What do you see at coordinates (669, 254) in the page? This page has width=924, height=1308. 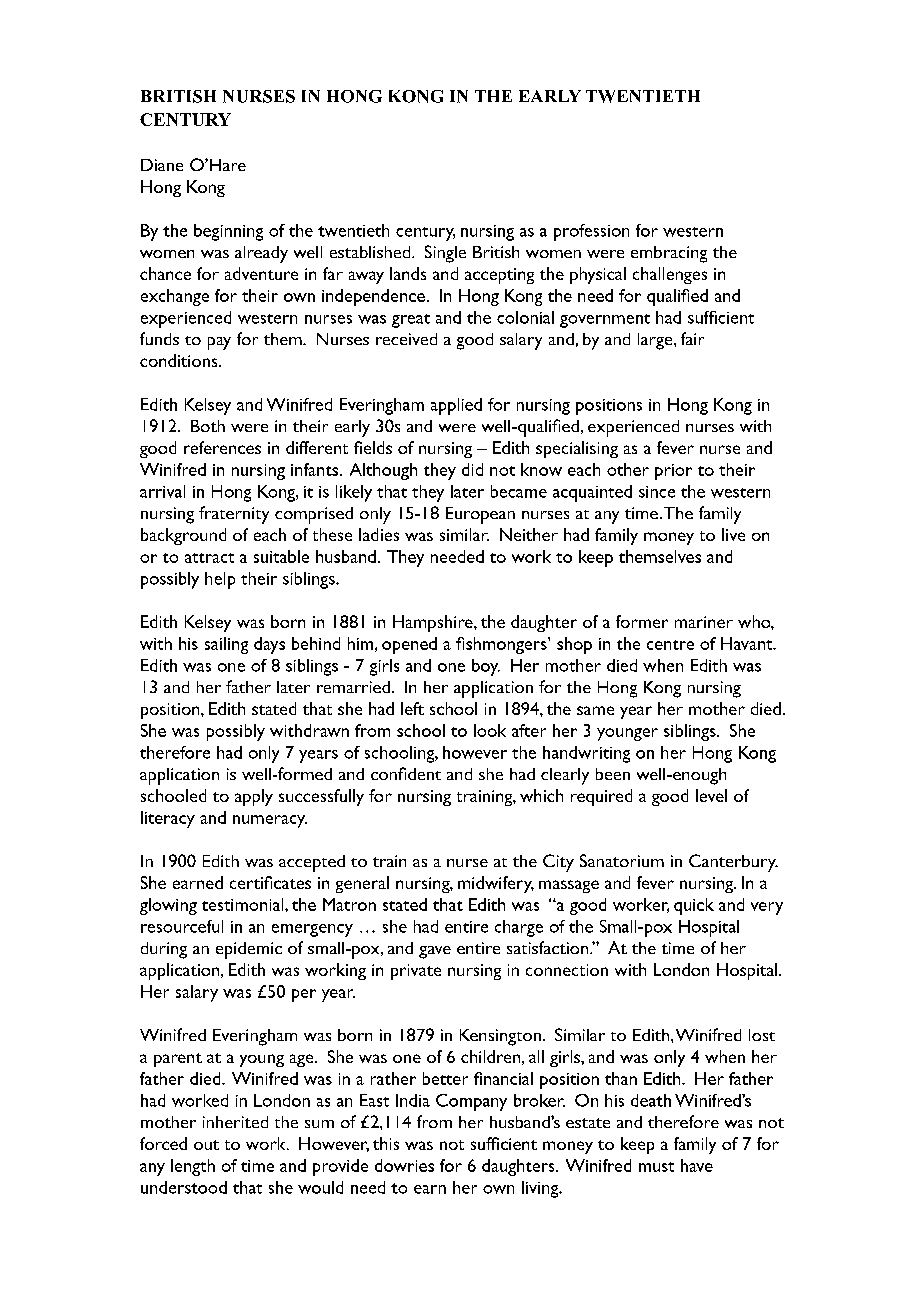 I see `embracing` at bounding box center [669, 254].
